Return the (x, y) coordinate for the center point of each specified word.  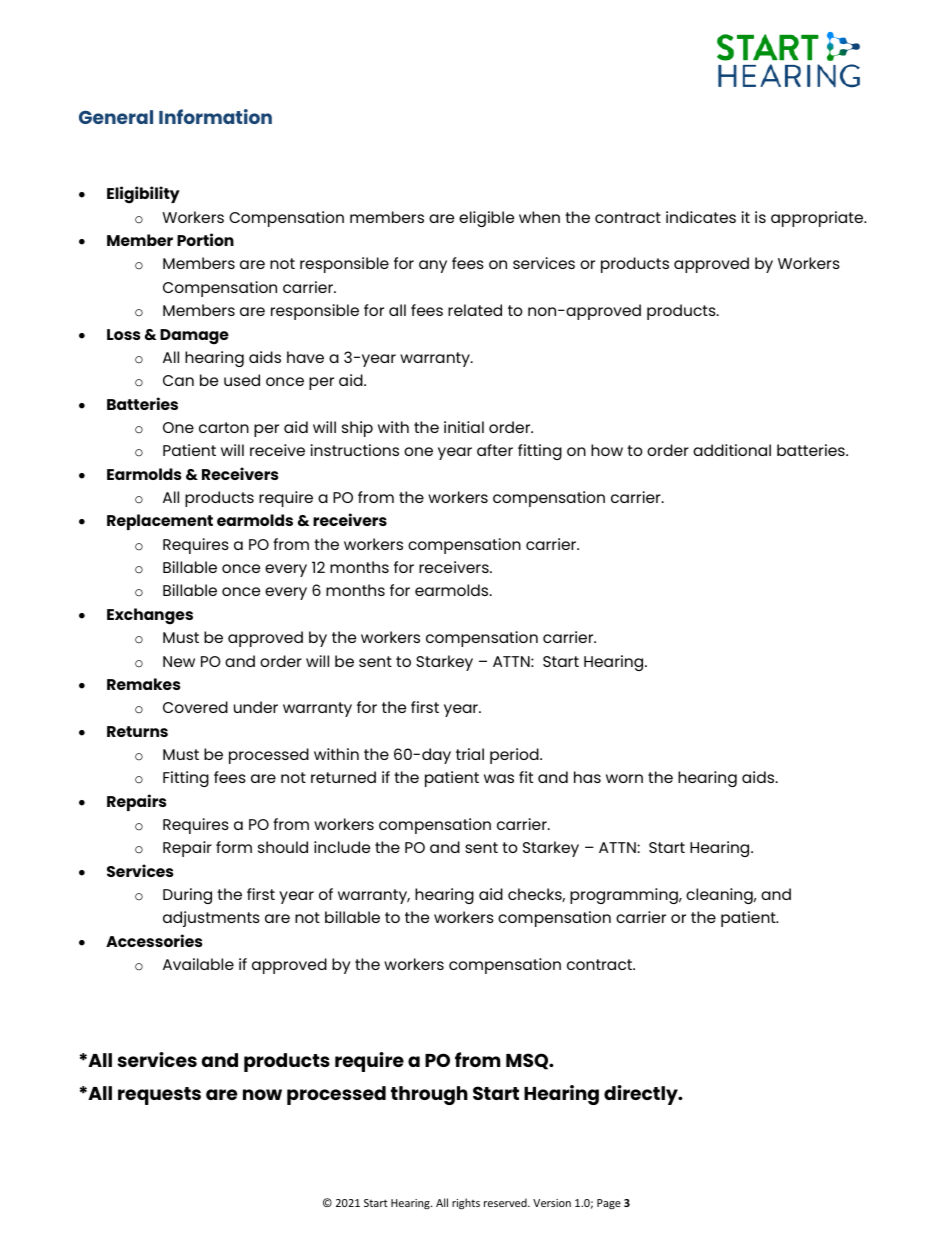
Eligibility (143, 195)
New (179, 661)
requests (159, 1096)
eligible (486, 219)
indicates (701, 217)
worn (624, 778)
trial (470, 754)
